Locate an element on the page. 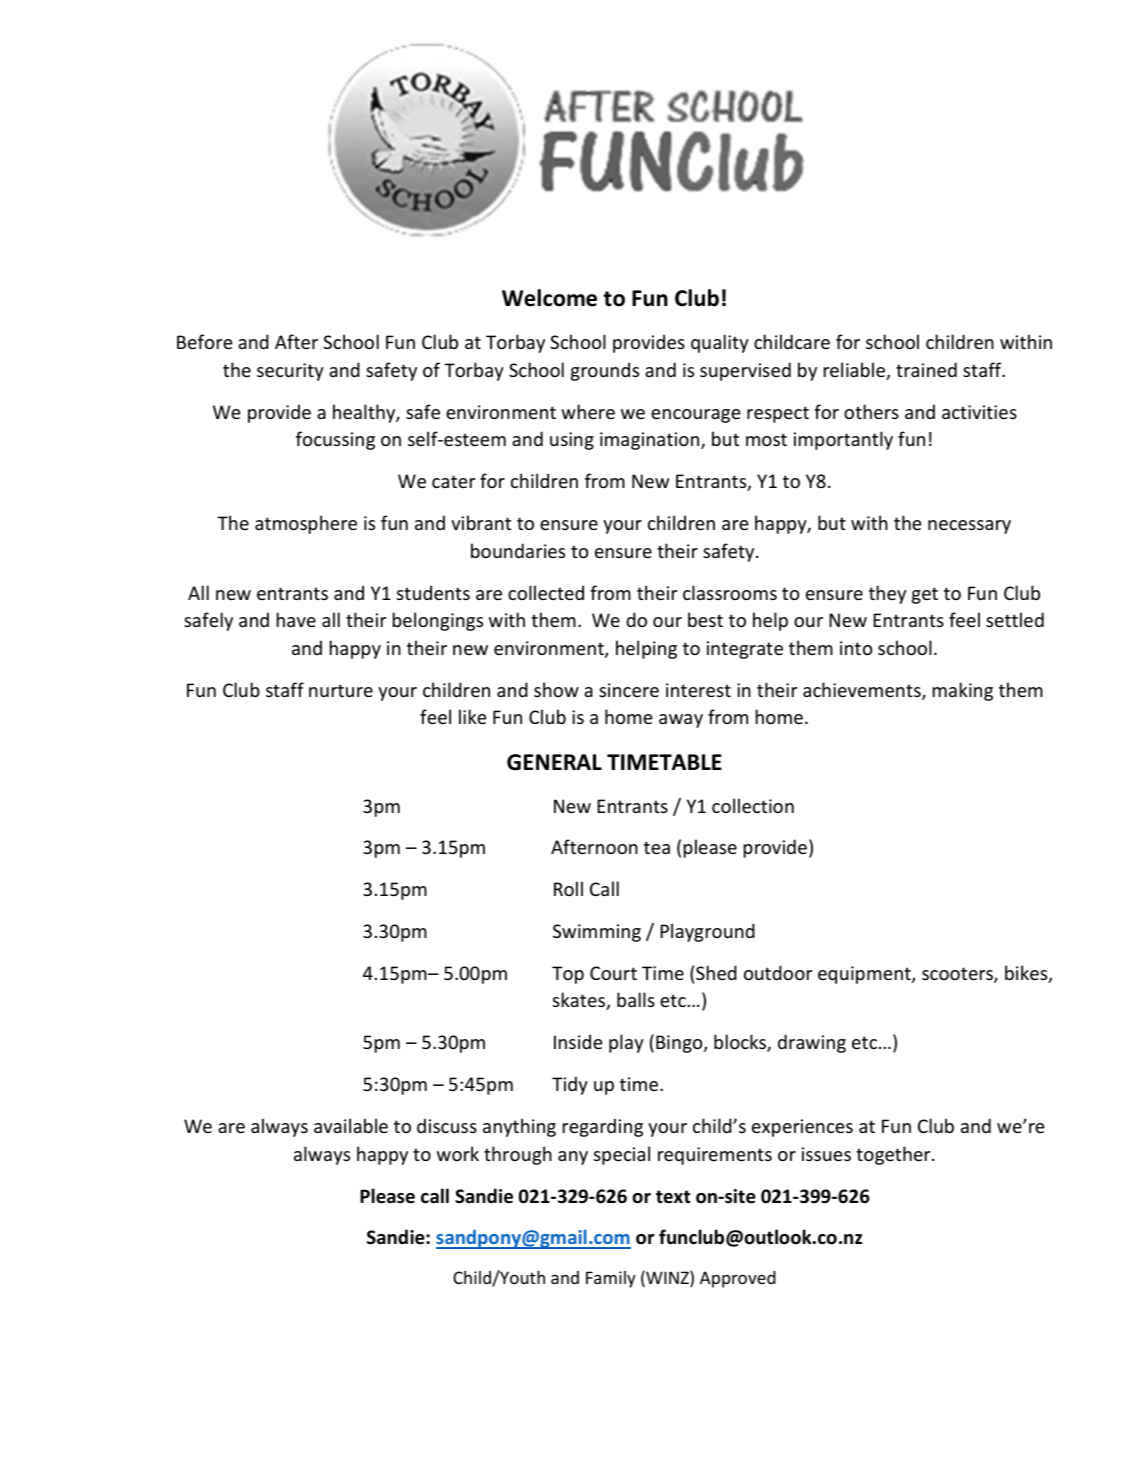  making is located at coordinates (963, 691).
